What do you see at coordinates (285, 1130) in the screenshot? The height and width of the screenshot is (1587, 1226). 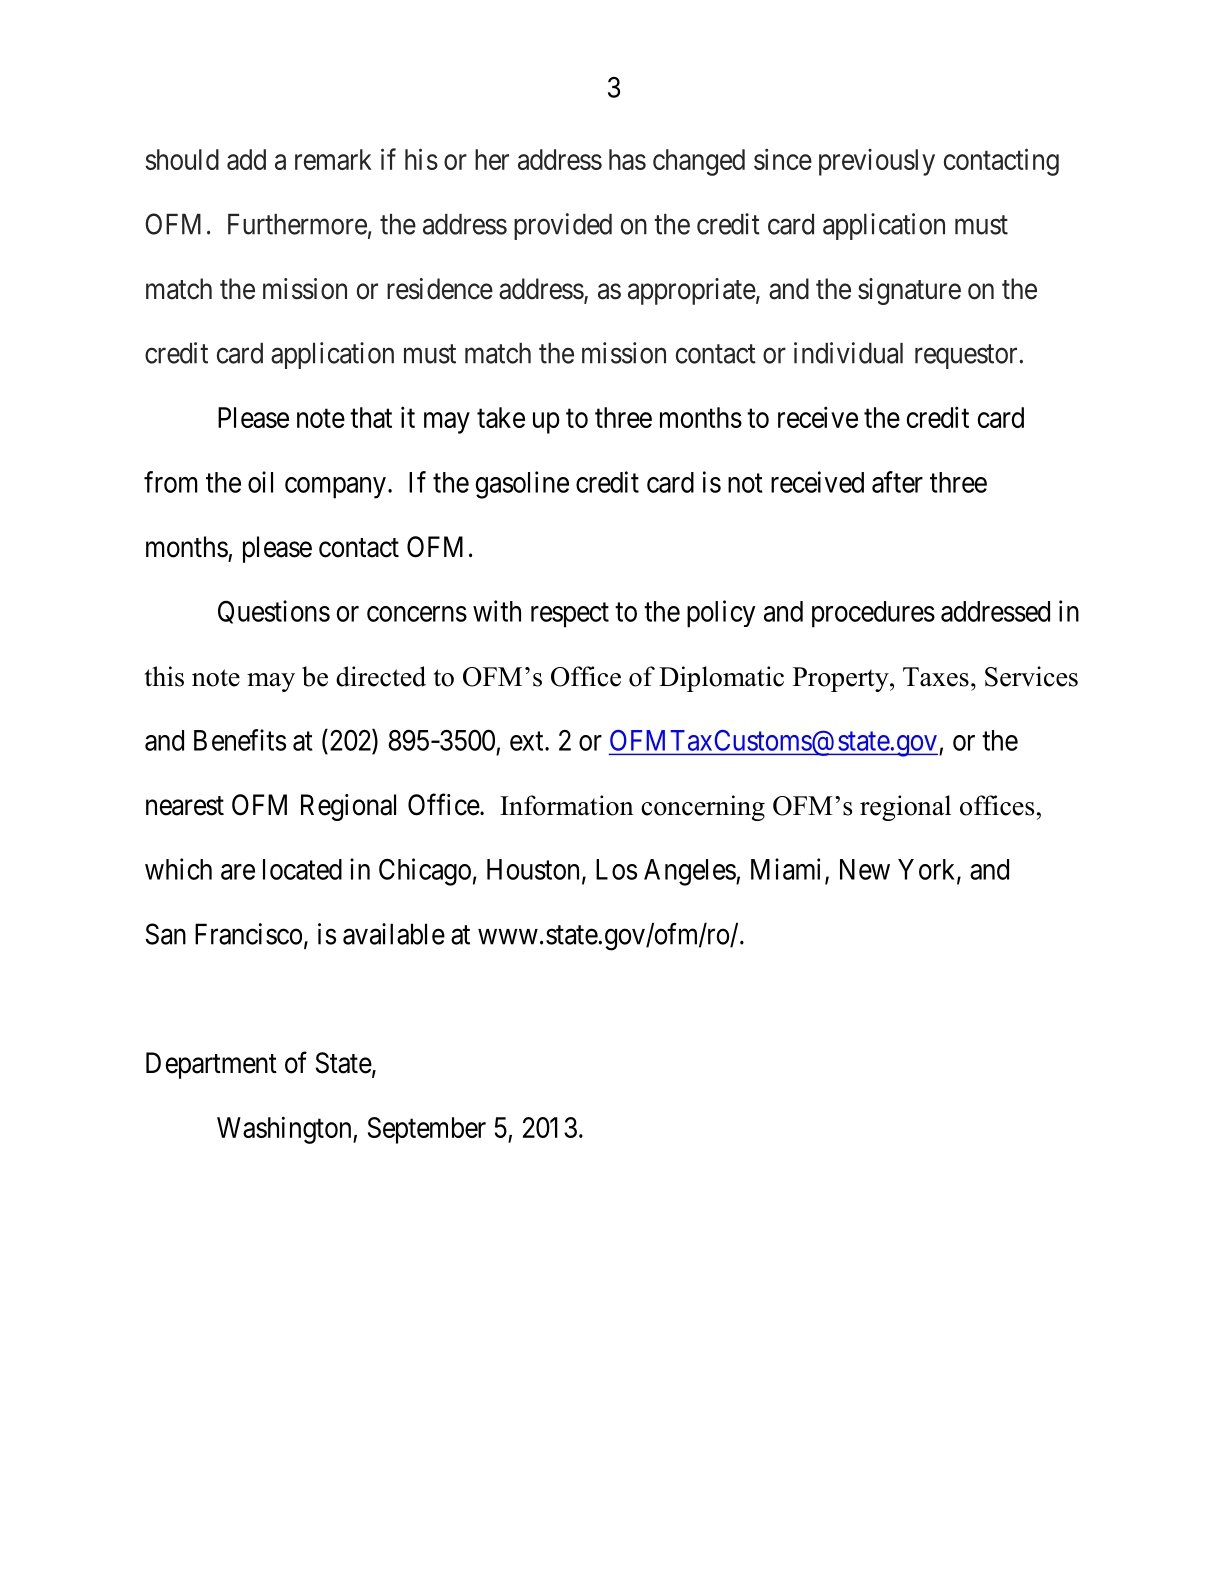 I see `Washington` at bounding box center [285, 1130].
